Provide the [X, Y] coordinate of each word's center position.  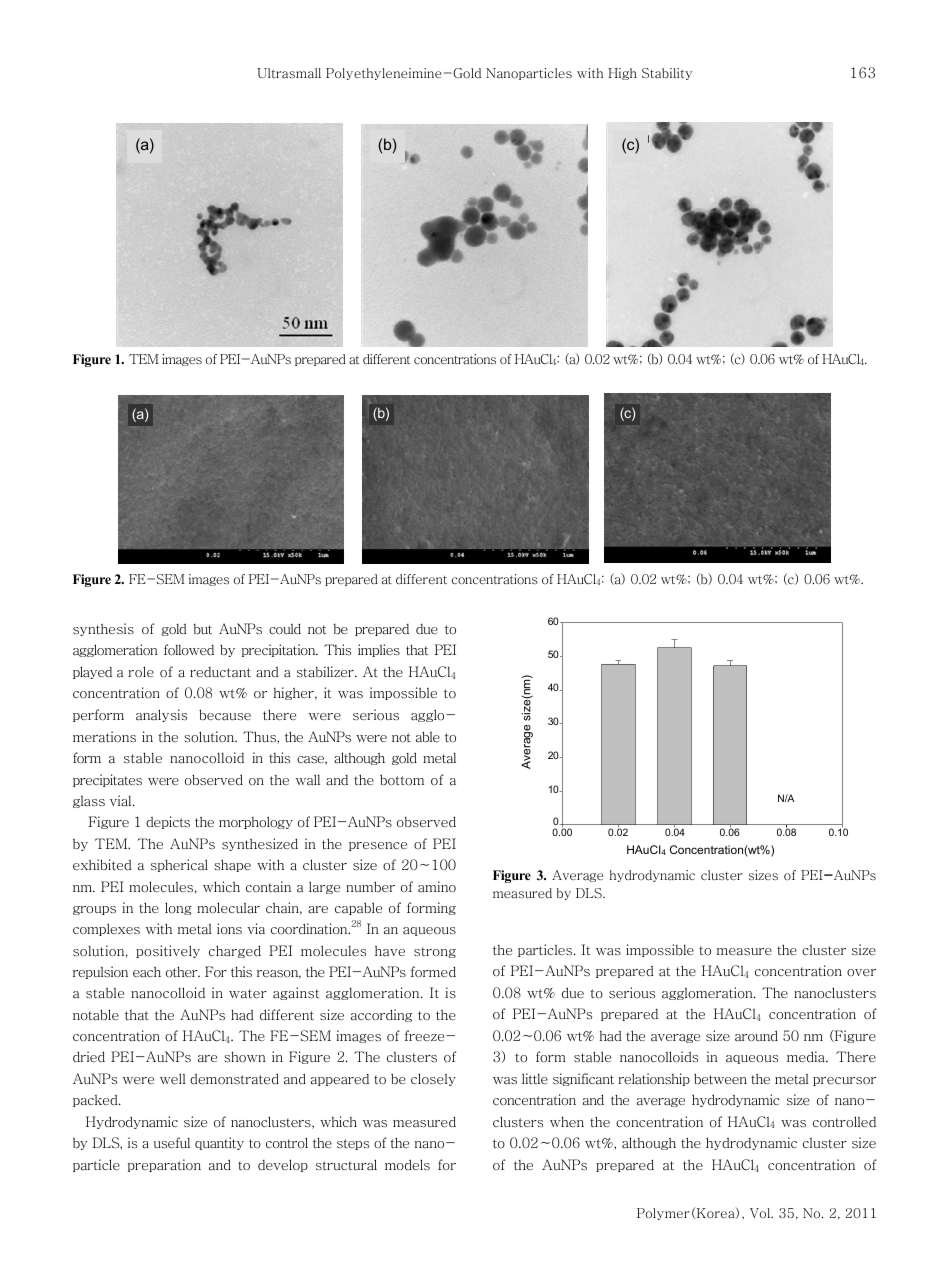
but [203, 629]
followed [189, 650]
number [370, 886]
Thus [260, 737]
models [407, 1164]
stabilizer [326, 672]
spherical [179, 865]
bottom [402, 780]
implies [379, 650]
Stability [667, 74]
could [285, 629]
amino [437, 887]
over [861, 972]
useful [172, 1142]
